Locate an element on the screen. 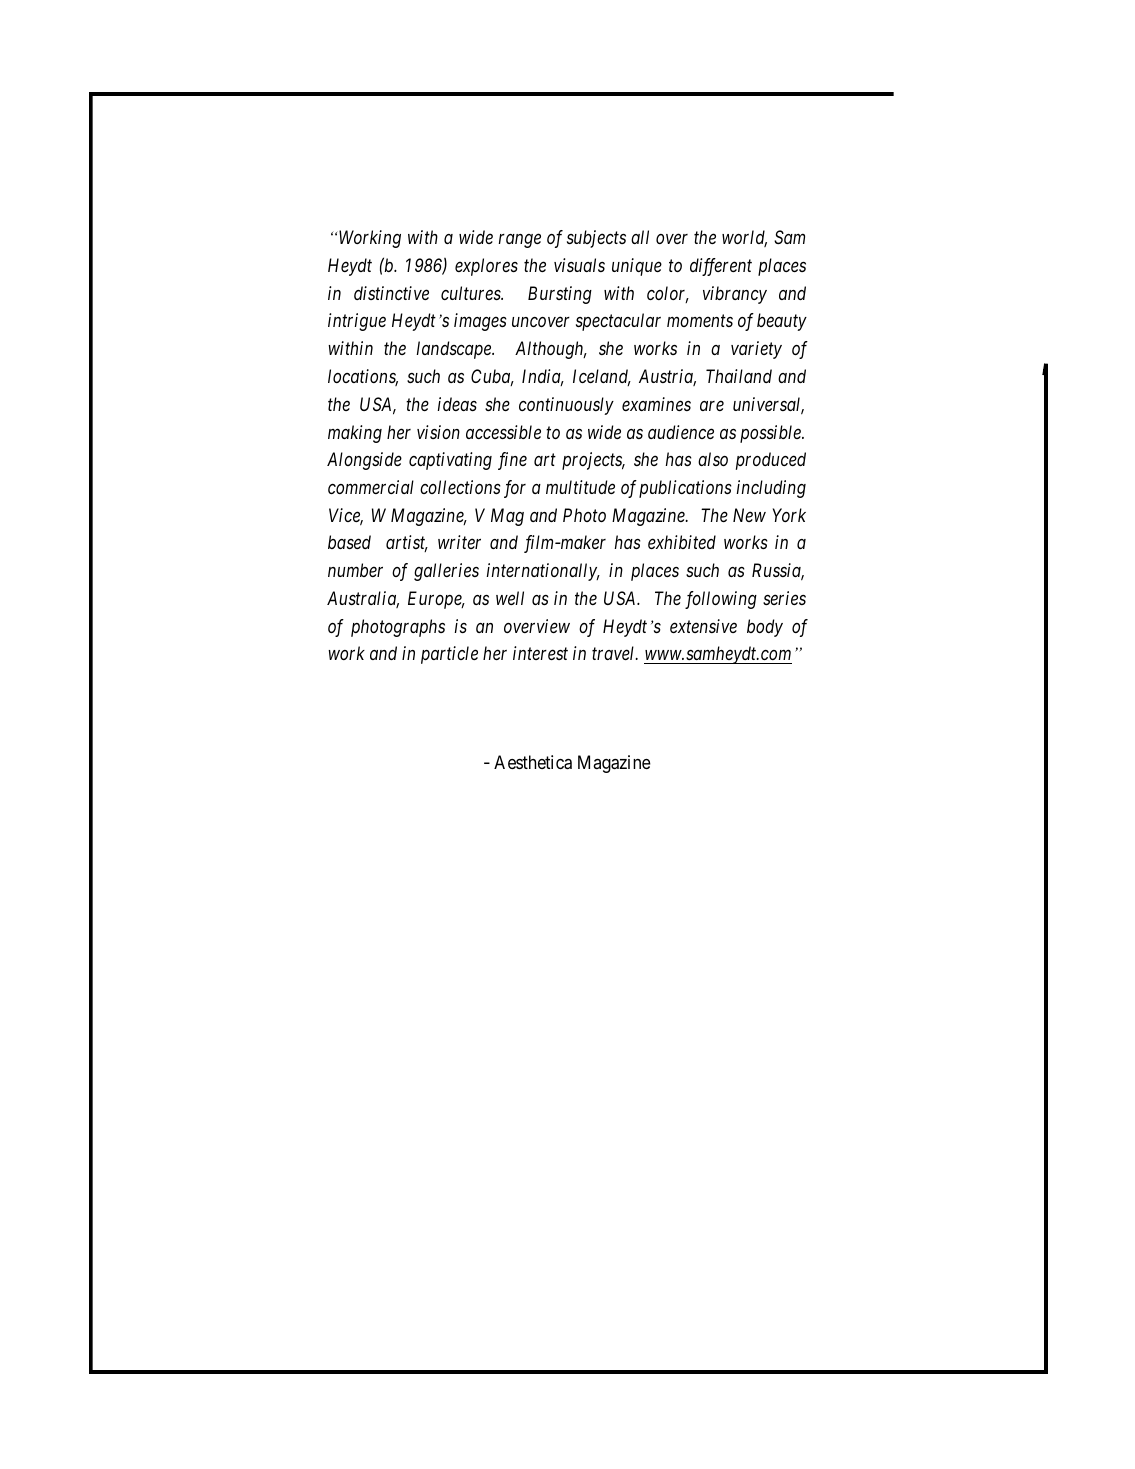 This screenshot has width=1135, height=1469. different is located at coordinates (721, 267).
